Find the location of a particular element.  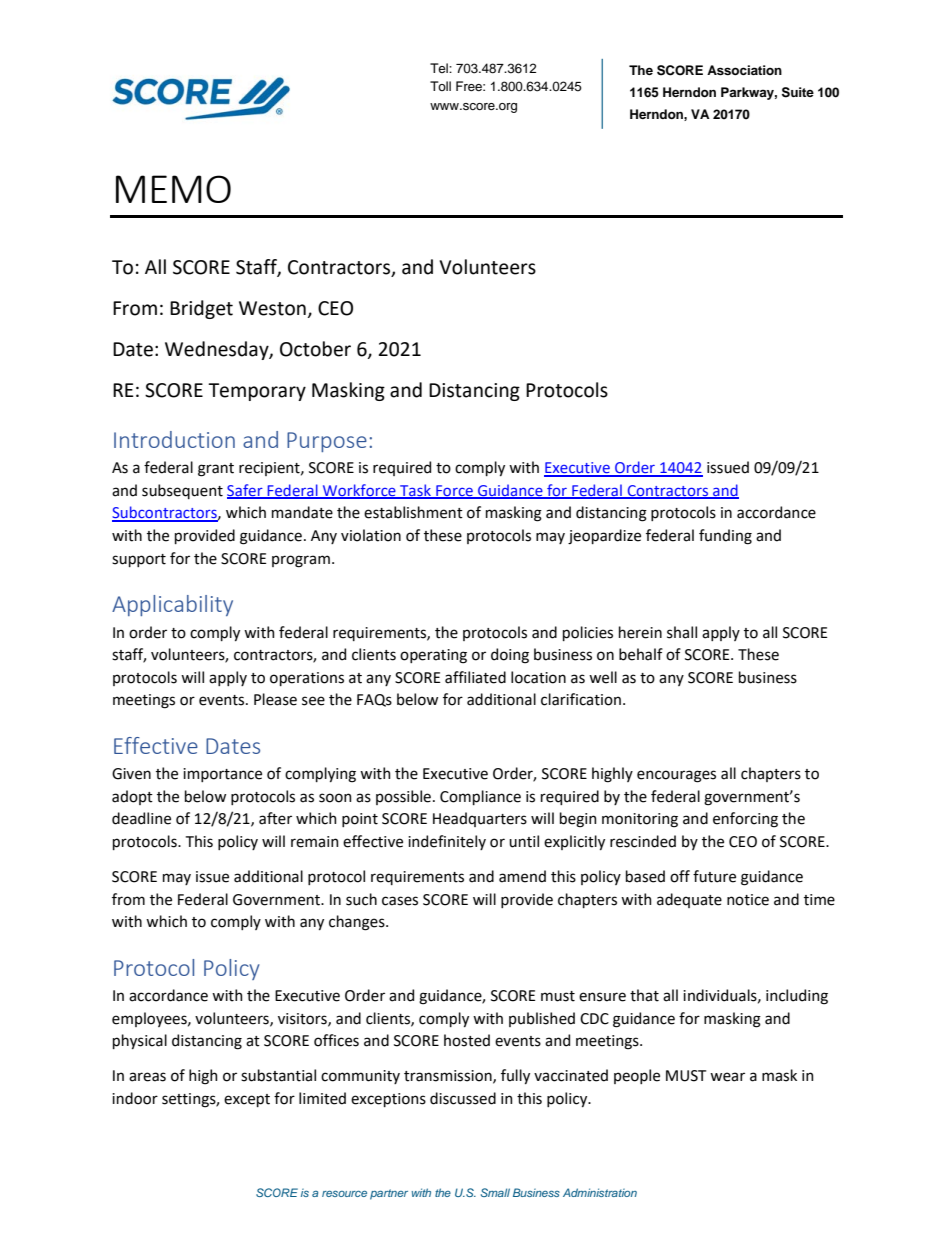

Association is located at coordinates (744, 70).
